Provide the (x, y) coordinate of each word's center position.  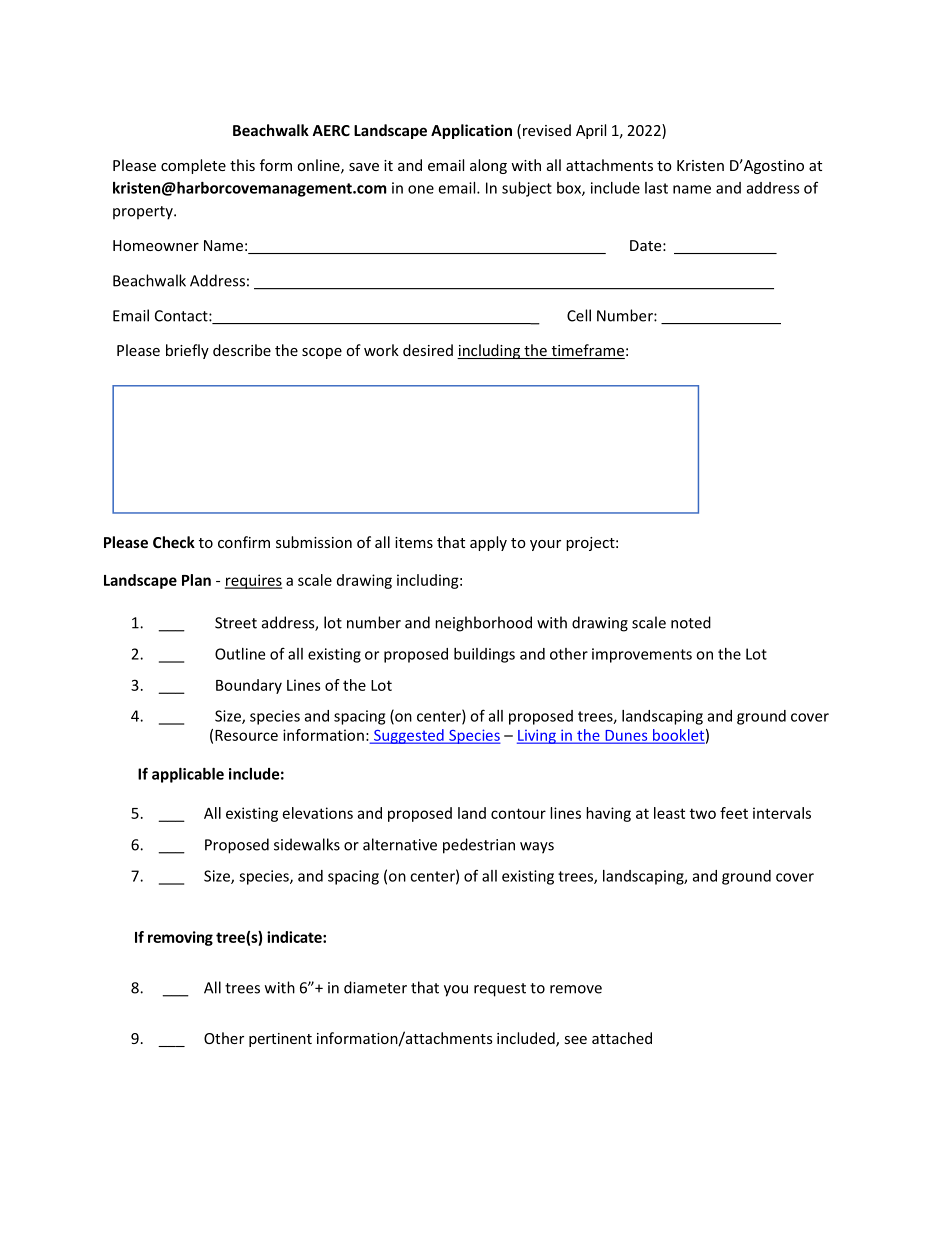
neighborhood (483, 624)
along (488, 166)
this (242, 165)
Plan (196, 580)
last (656, 188)
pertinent (280, 1040)
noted (691, 622)
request (500, 990)
